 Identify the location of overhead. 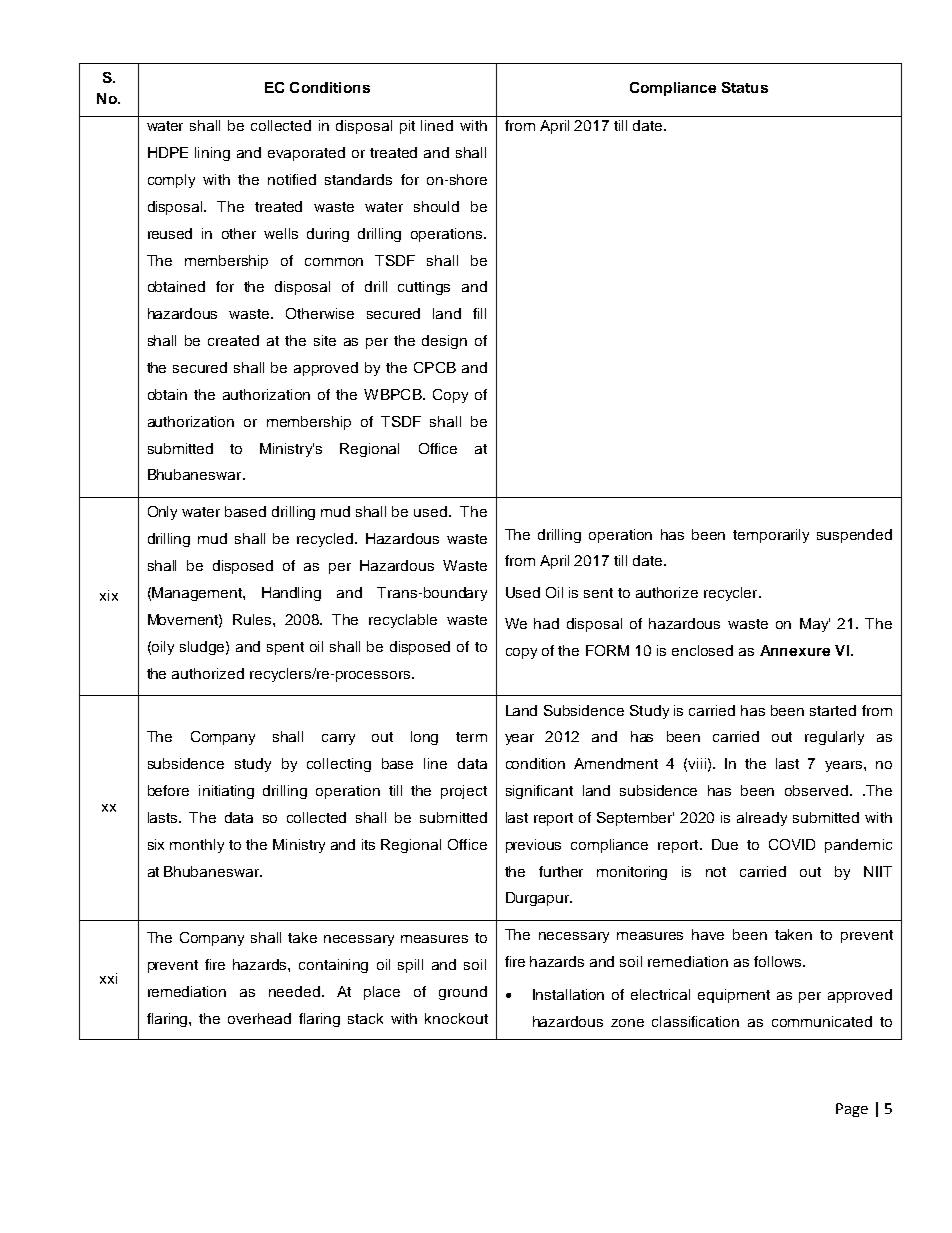
(259, 1018).
